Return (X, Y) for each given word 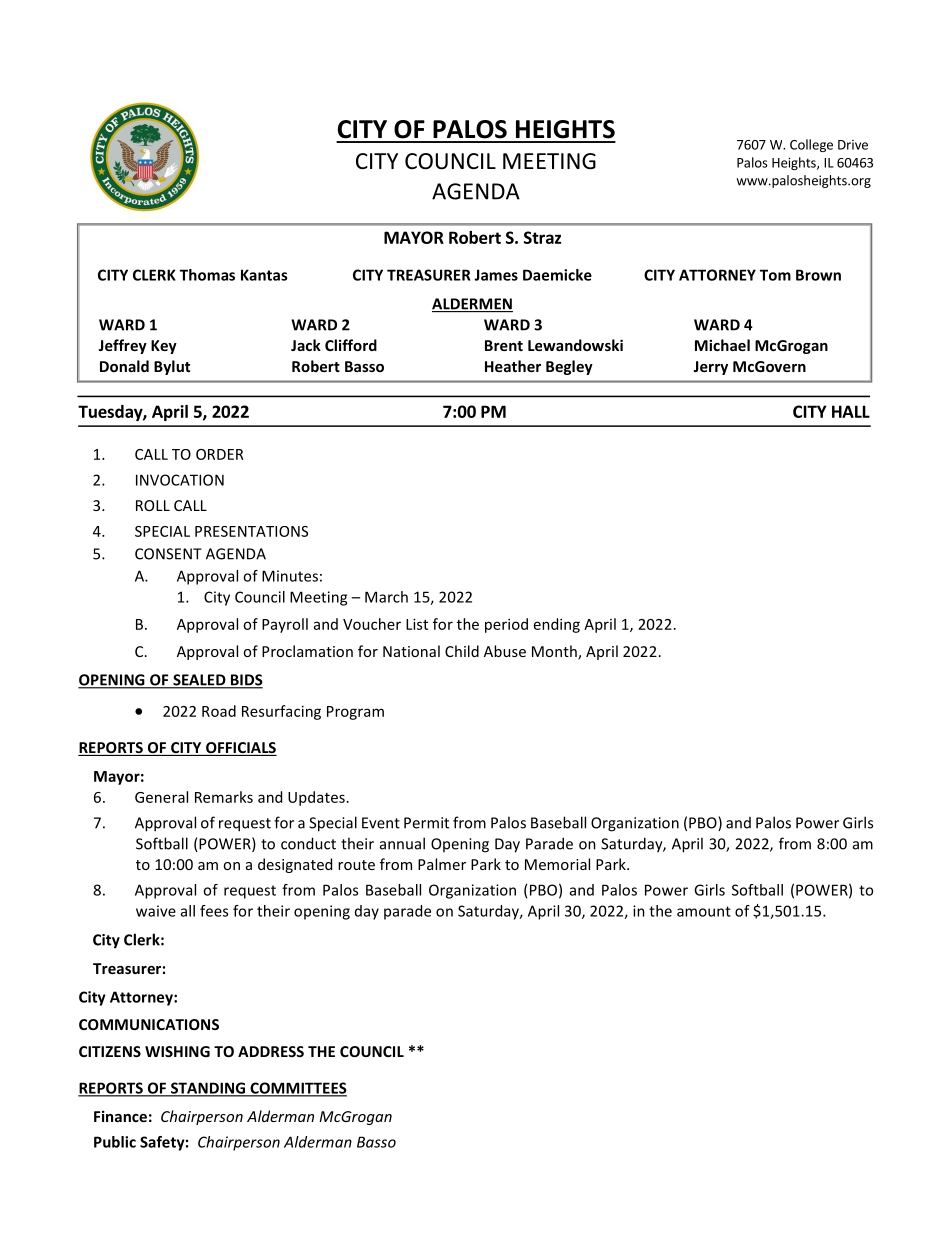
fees (214, 911)
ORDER (220, 454)
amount (704, 911)
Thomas (207, 275)
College (811, 145)
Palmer (442, 864)
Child (462, 651)
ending (557, 625)
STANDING (208, 1089)
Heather (513, 366)
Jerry (710, 368)
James (496, 275)
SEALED (199, 681)
